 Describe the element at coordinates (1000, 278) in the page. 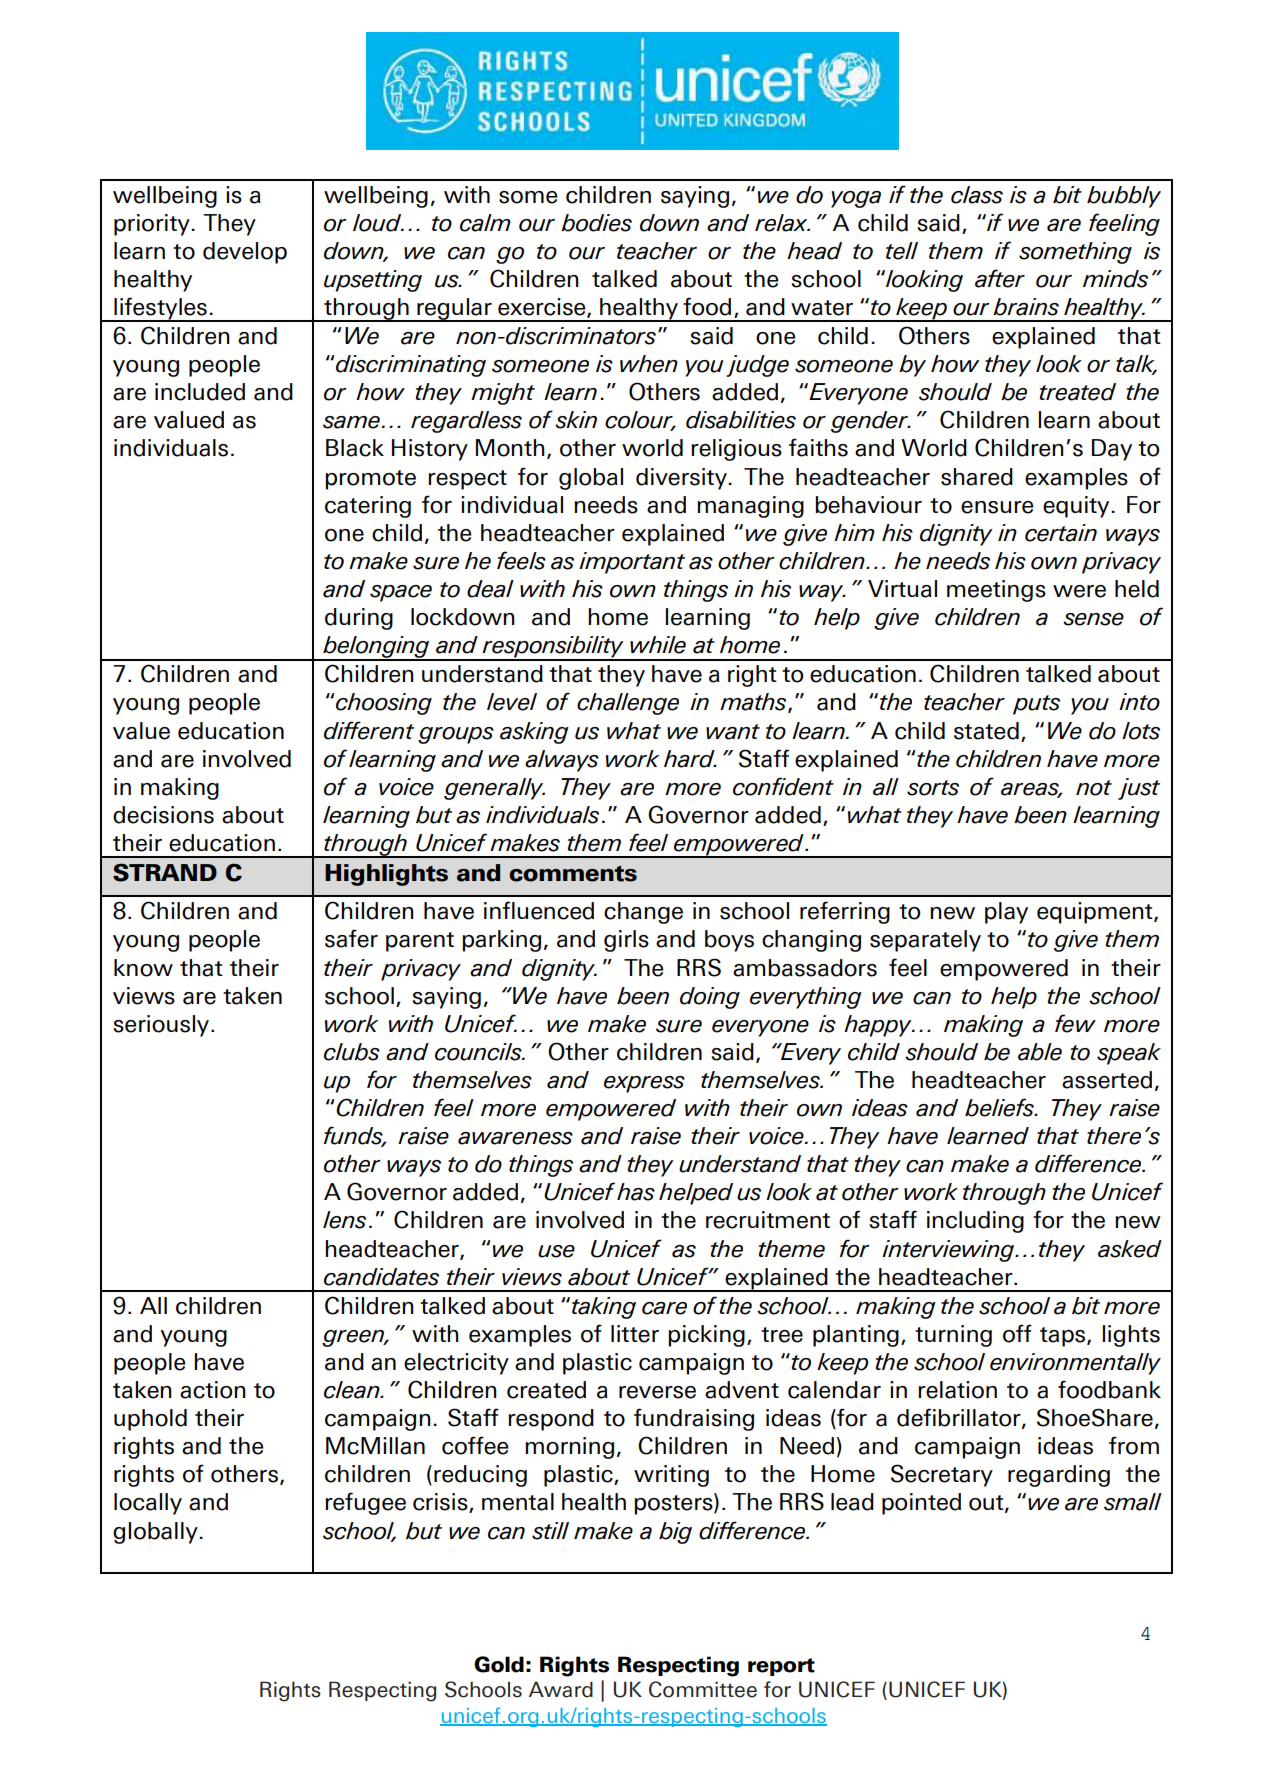

I see `after` at that location.
